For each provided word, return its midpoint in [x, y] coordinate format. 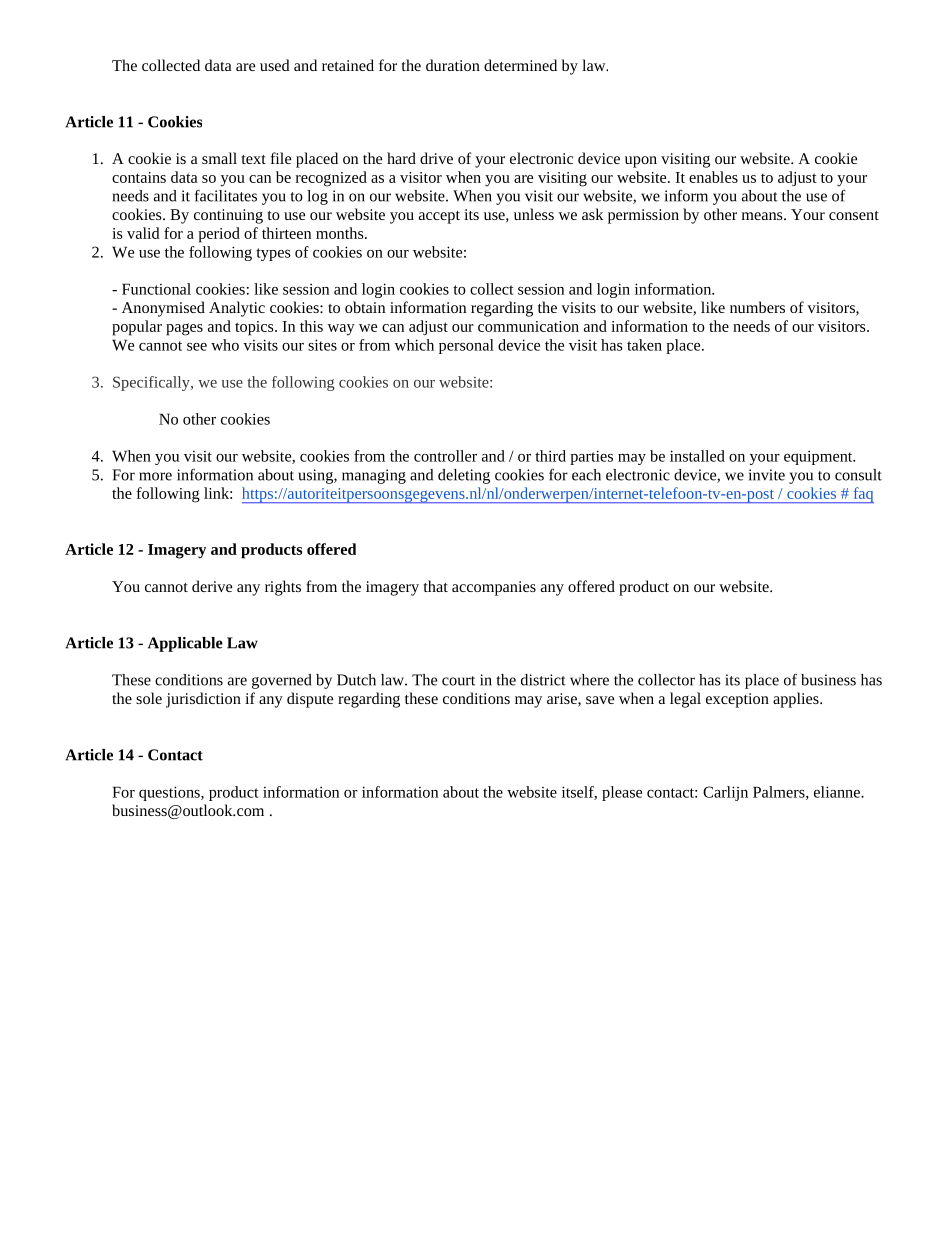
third [550, 456]
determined [520, 65]
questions [170, 793]
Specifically [152, 383]
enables [713, 177]
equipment [819, 457]
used [275, 65]
